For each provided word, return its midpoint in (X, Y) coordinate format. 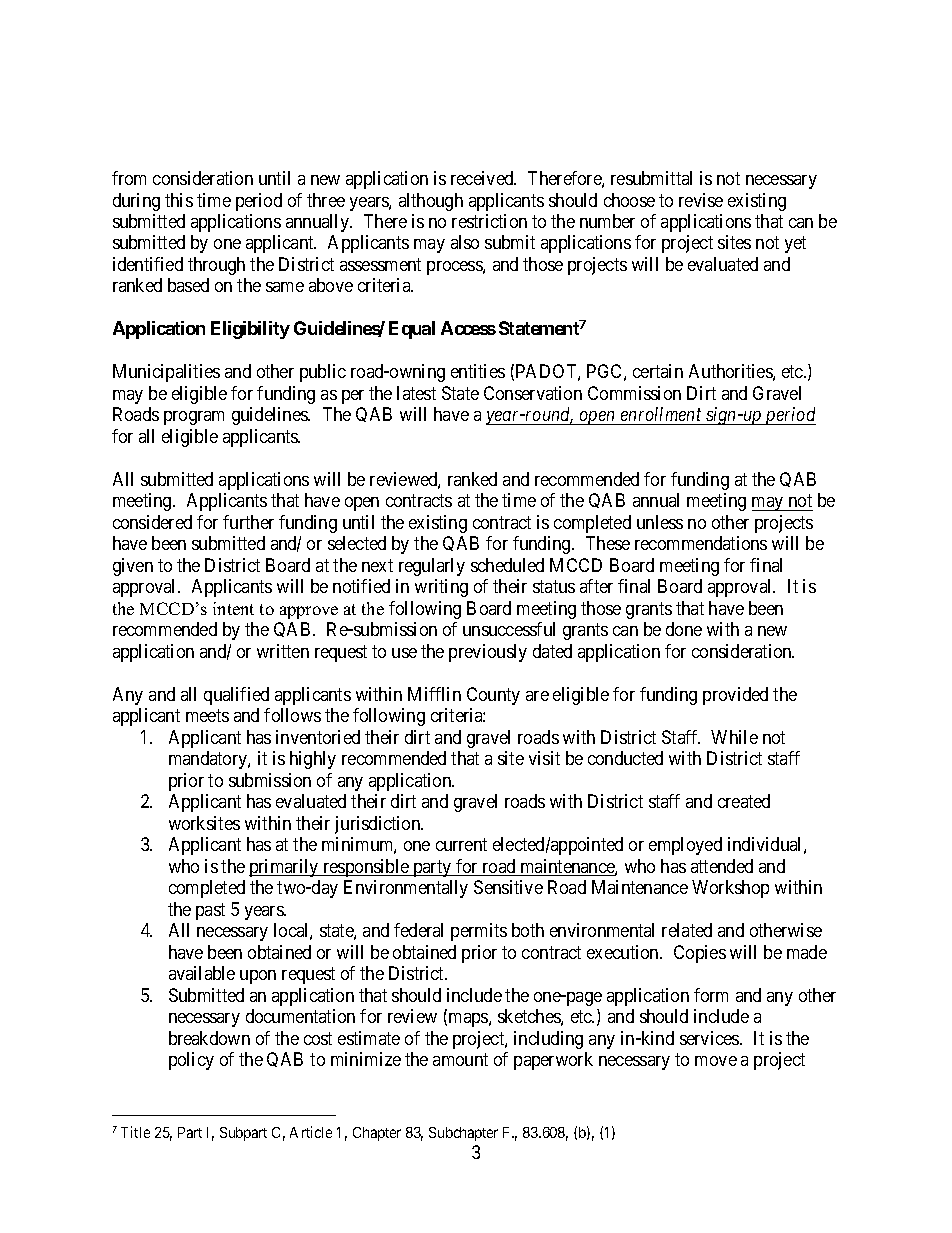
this (179, 200)
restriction (489, 221)
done (684, 629)
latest (416, 393)
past (210, 911)
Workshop (730, 889)
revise (701, 200)
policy (191, 1061)
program (194, 418)
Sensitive (508, 887)
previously (488, 653)
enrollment (661, 416)
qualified (236, 696)
